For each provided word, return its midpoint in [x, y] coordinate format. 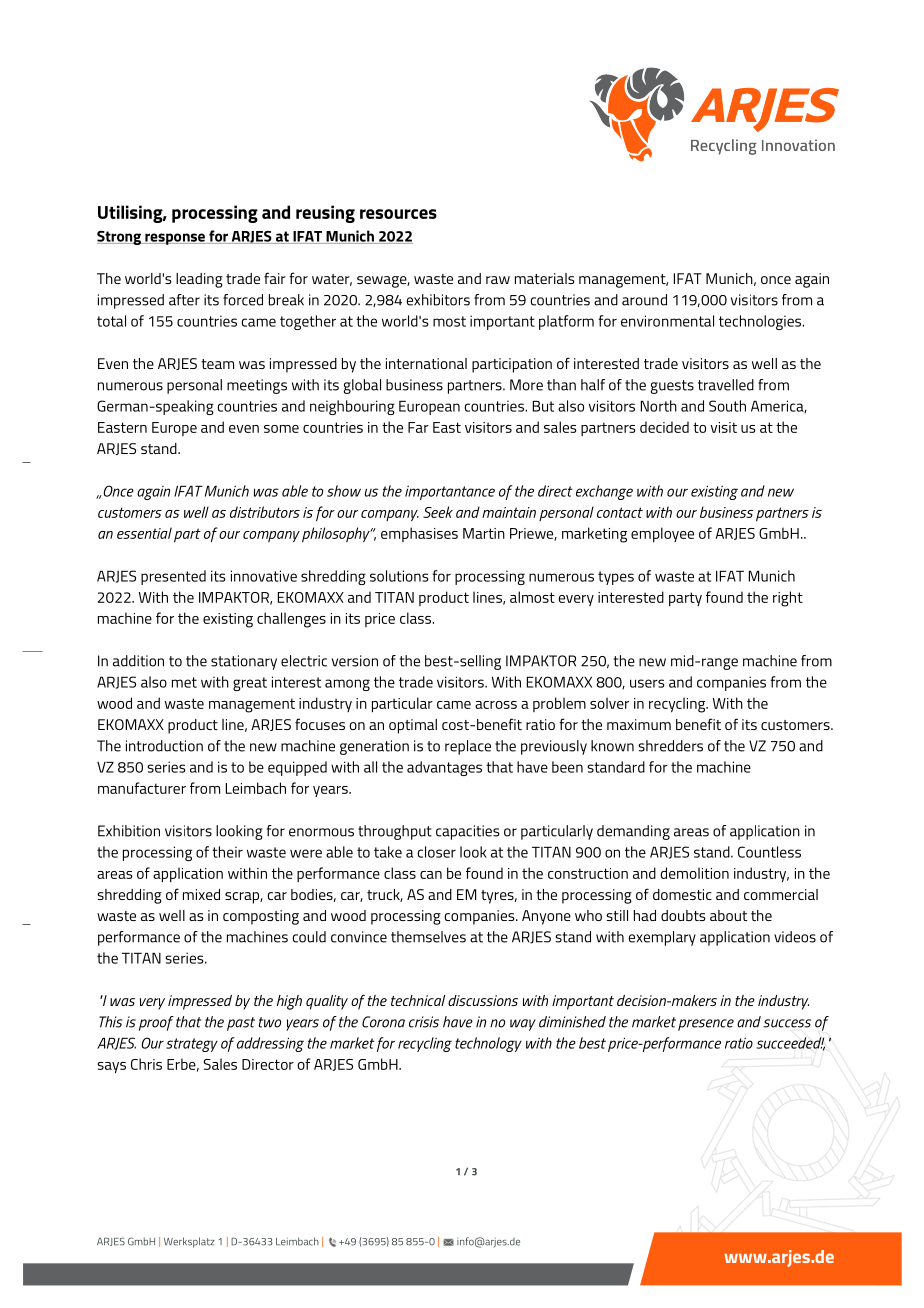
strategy [192, 1045]
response [175, 239]
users [647, 683]
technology [488, 1044]
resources [398, 214]
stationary [244, 662]
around [644, 300]
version [355, 661]
